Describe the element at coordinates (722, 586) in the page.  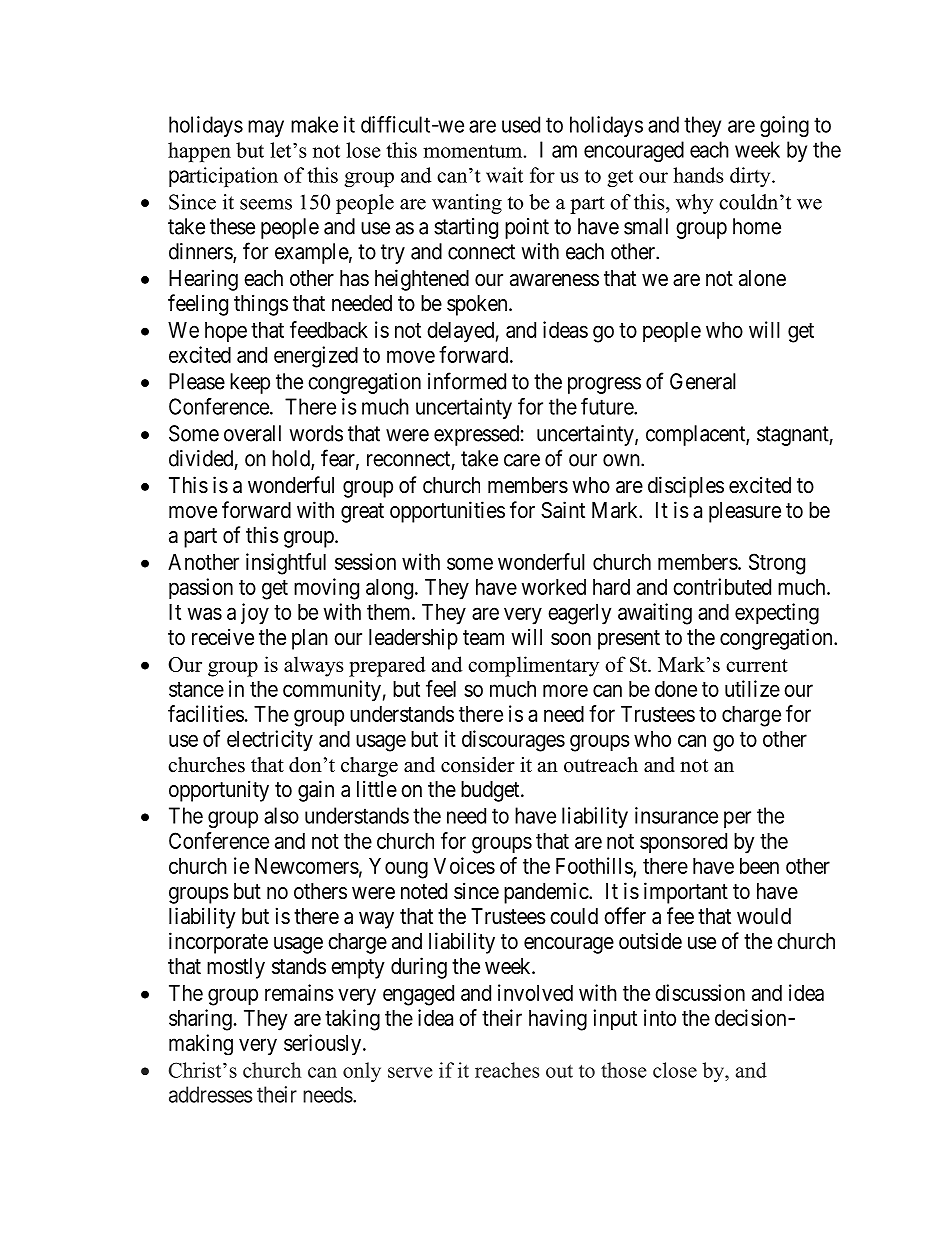
I see `contributed` at that location.
